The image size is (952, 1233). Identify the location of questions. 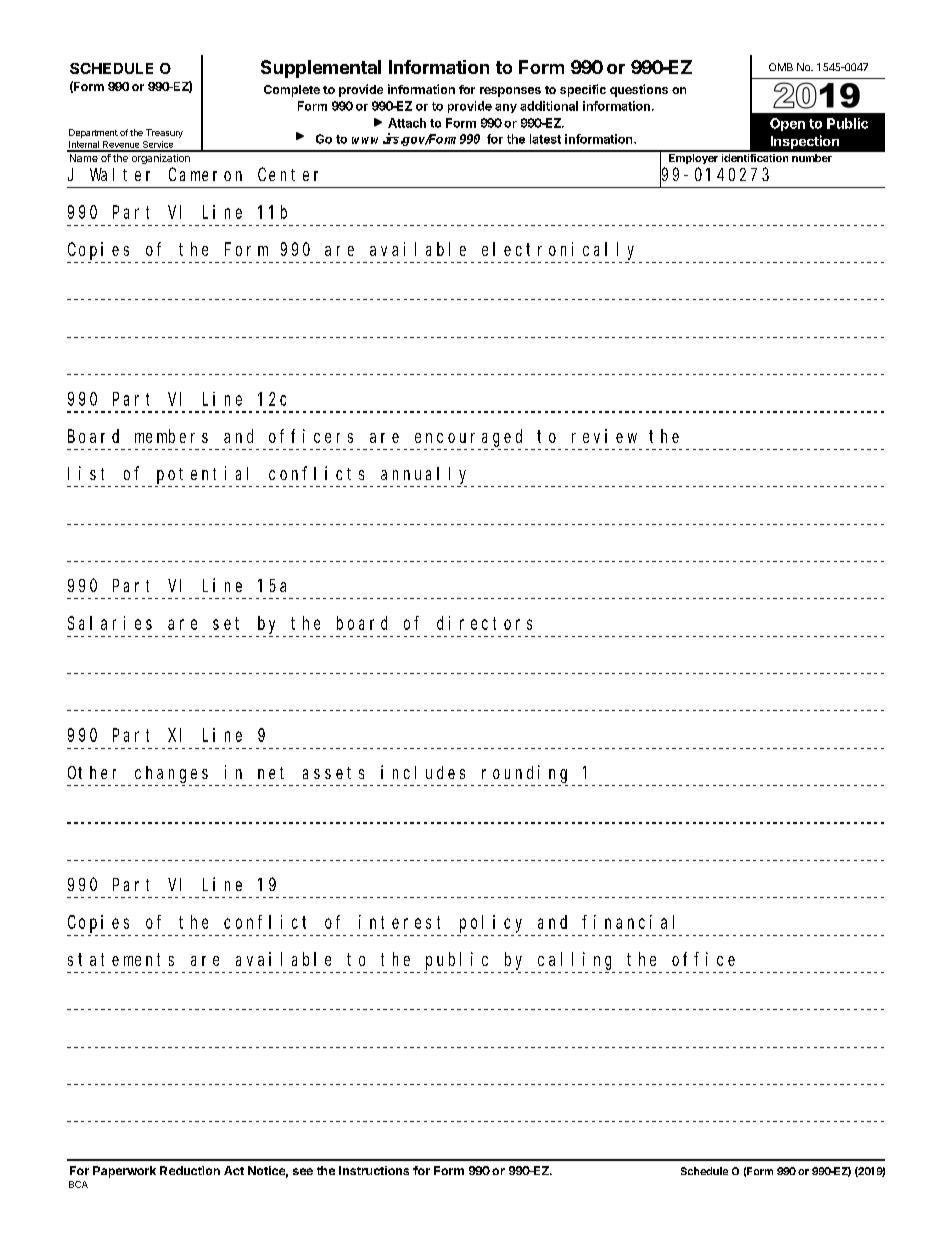
(639, 90).
